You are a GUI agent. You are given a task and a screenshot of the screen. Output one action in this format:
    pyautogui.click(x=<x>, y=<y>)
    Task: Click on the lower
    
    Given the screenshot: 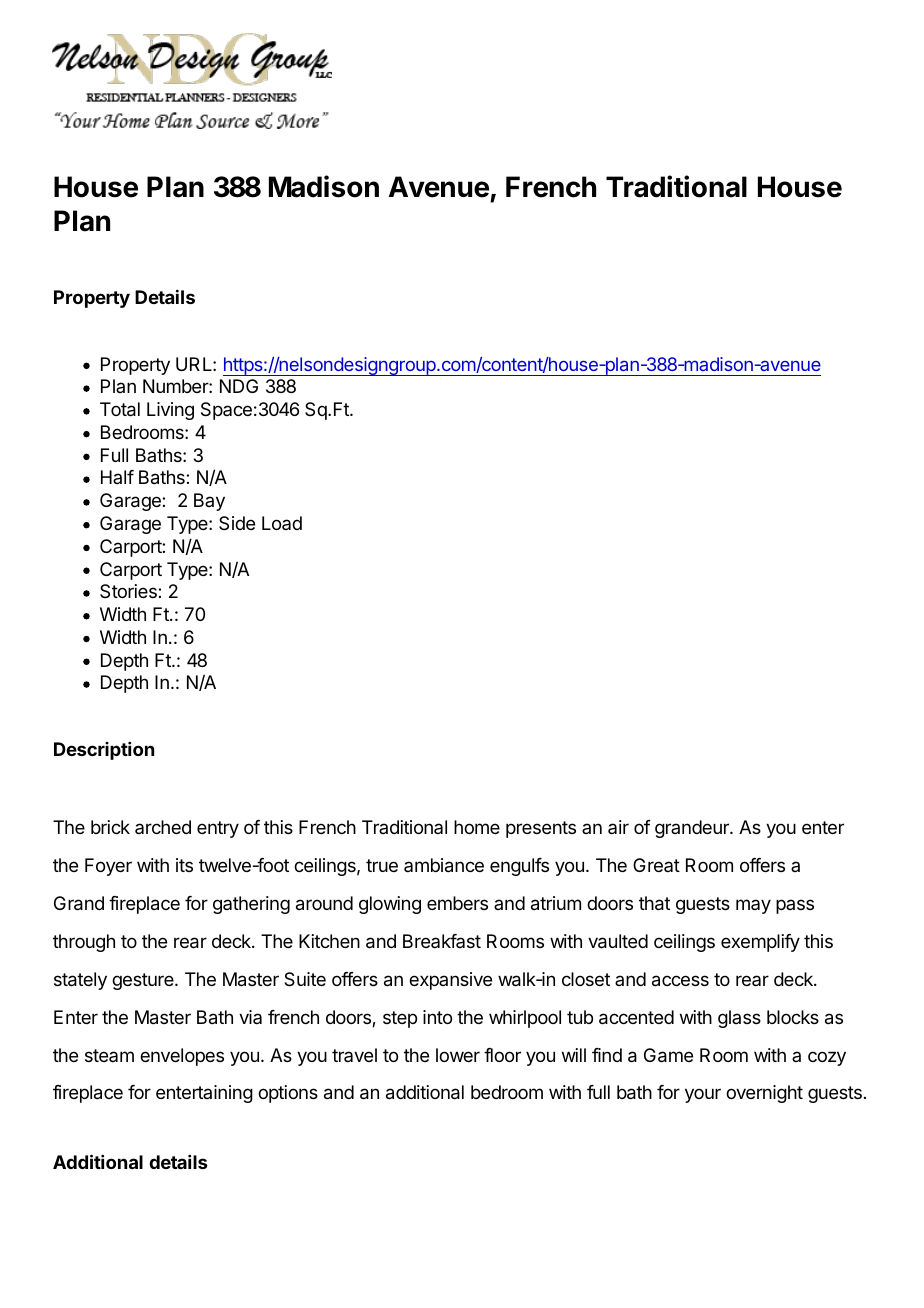 What is the action you would take?
    pyautogui.click(x=458, y=1055)
